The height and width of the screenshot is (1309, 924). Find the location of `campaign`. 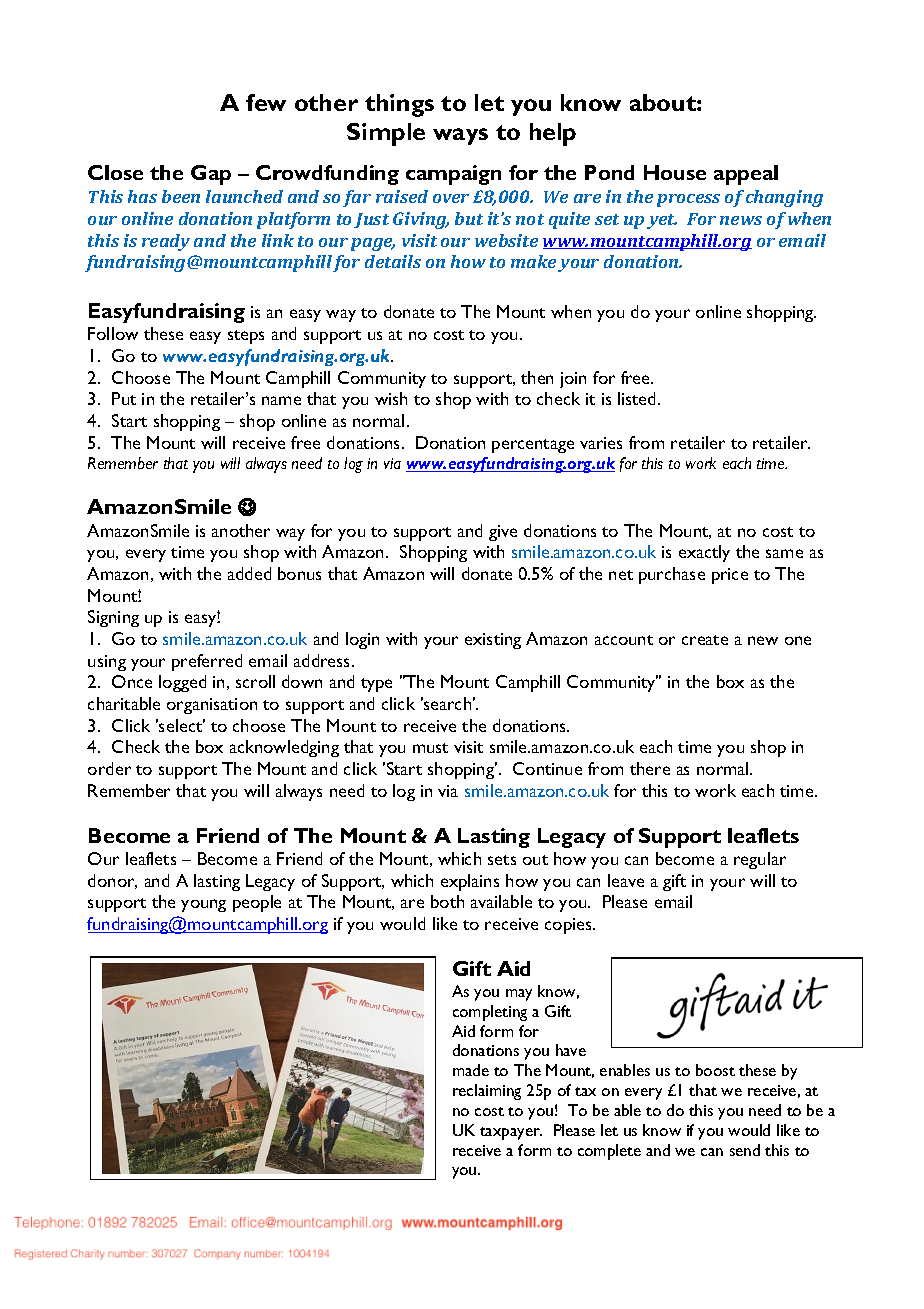

campaign is located at coordinates (453, 175).
